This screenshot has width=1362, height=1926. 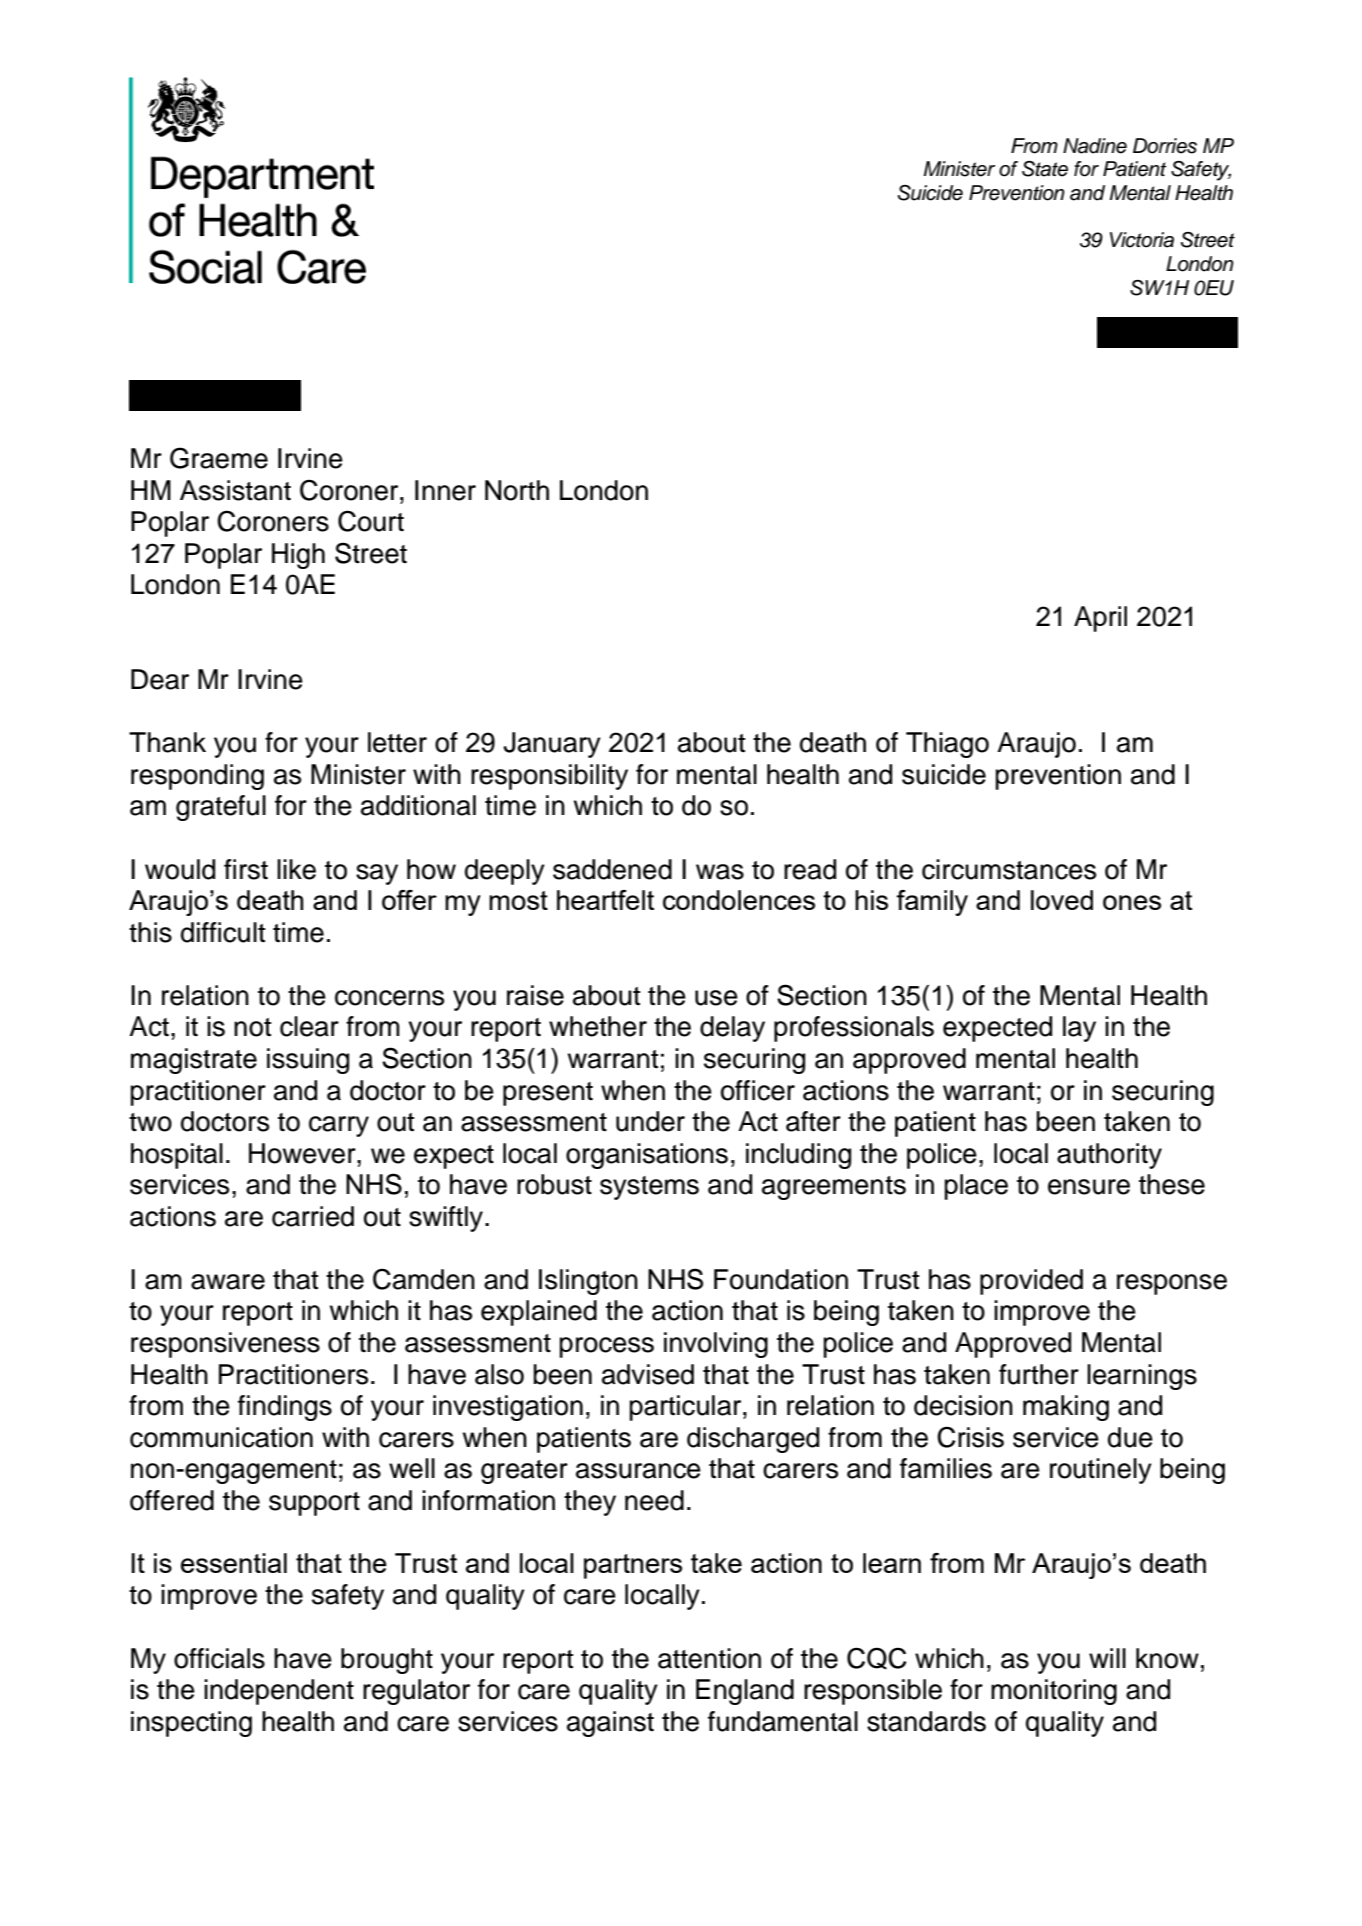 What do you see at coordinates (303, 1153) in the screenshot?
I see `However` at bounding box center [303, 1153].
